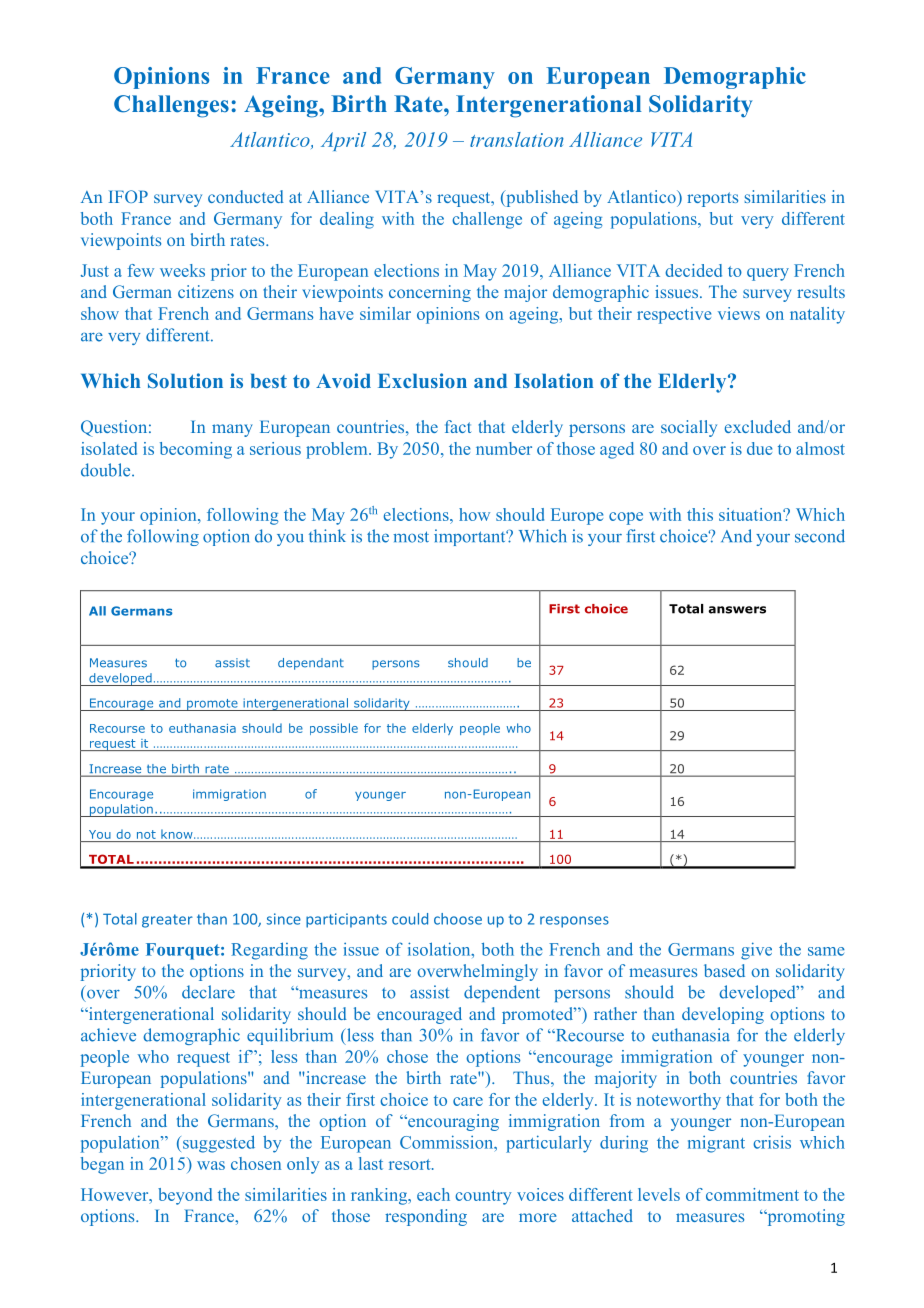 Image resolution: width=924 pixels, height=1308 pixels. Describe the element at coordinates (185, 1196) in the page. I see `beyond` at that location.
